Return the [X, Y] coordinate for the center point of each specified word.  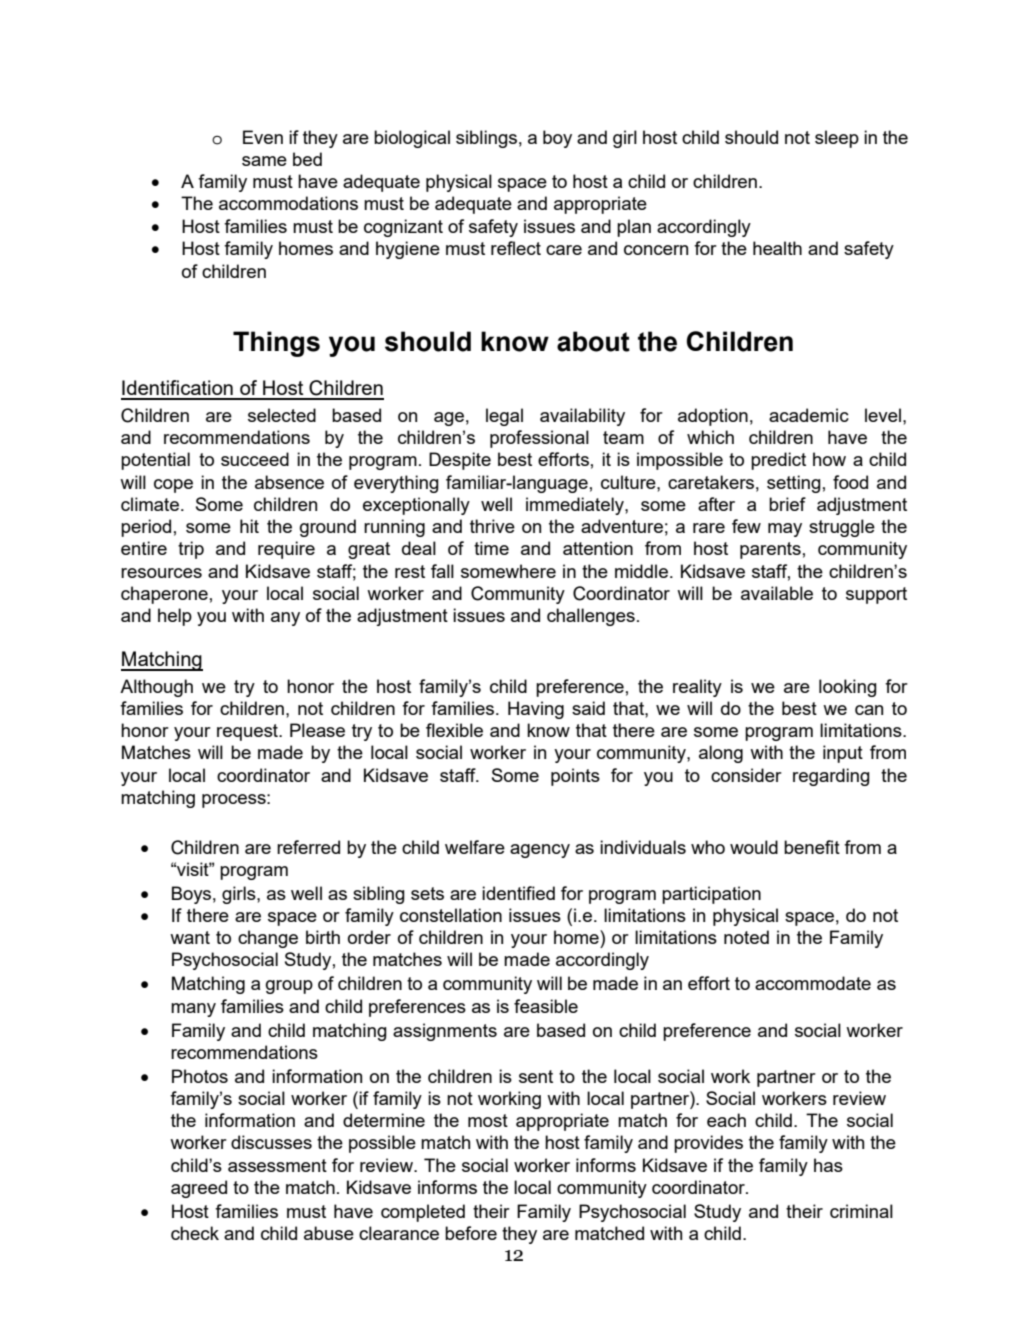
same [264, 161]
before [471, 1233]
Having [536, 710]
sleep [837, 139]
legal [504, 417]
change [268, 939]
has [828, 1165]
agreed [199, 1189]
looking [848, 688]
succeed [255, 459]
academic [809, 415]
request [248, 732]
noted [746, 937]
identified [518, 893]
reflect [516, 248]
